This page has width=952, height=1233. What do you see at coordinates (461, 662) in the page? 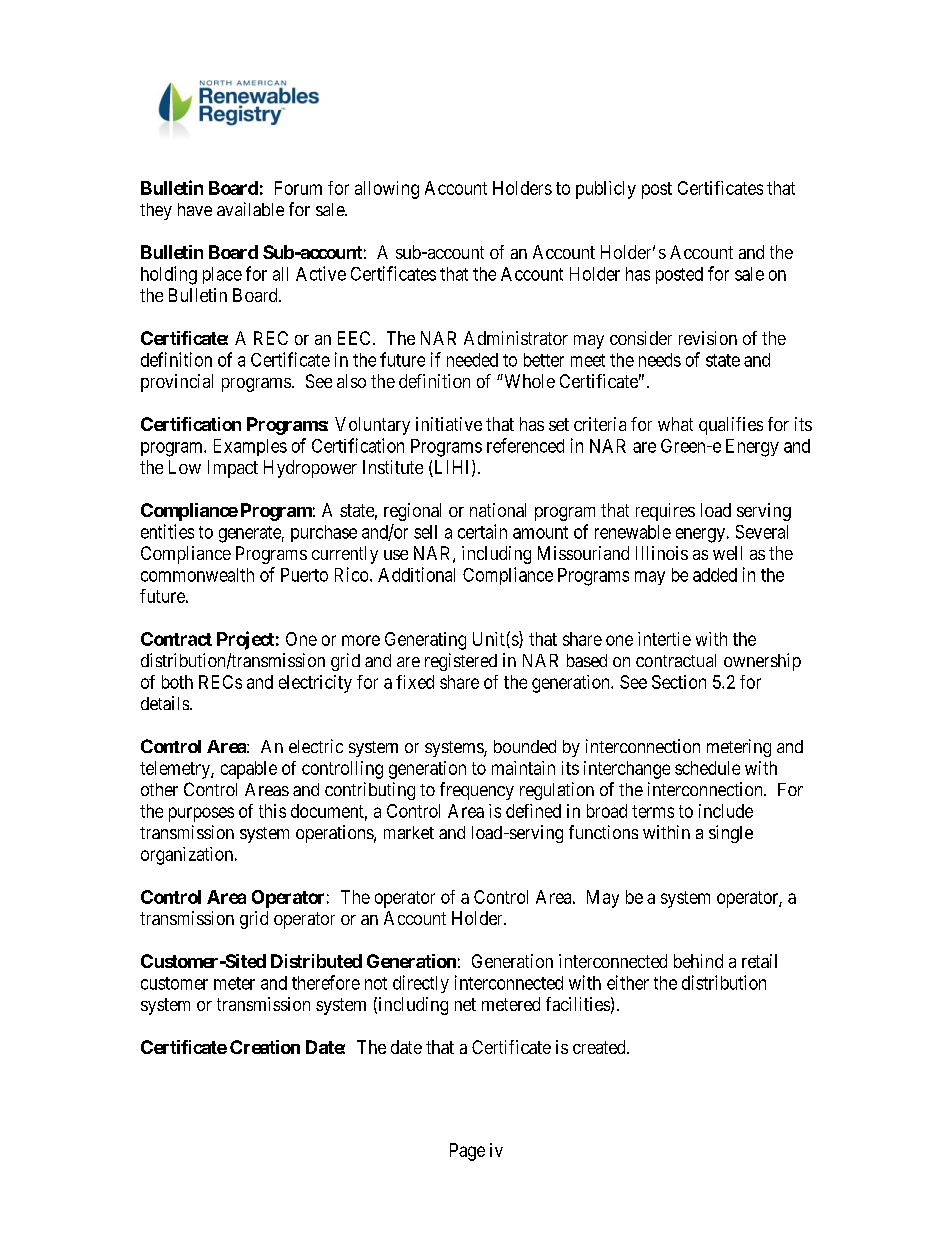
I see `registered` at bounding box center [461, 662].
